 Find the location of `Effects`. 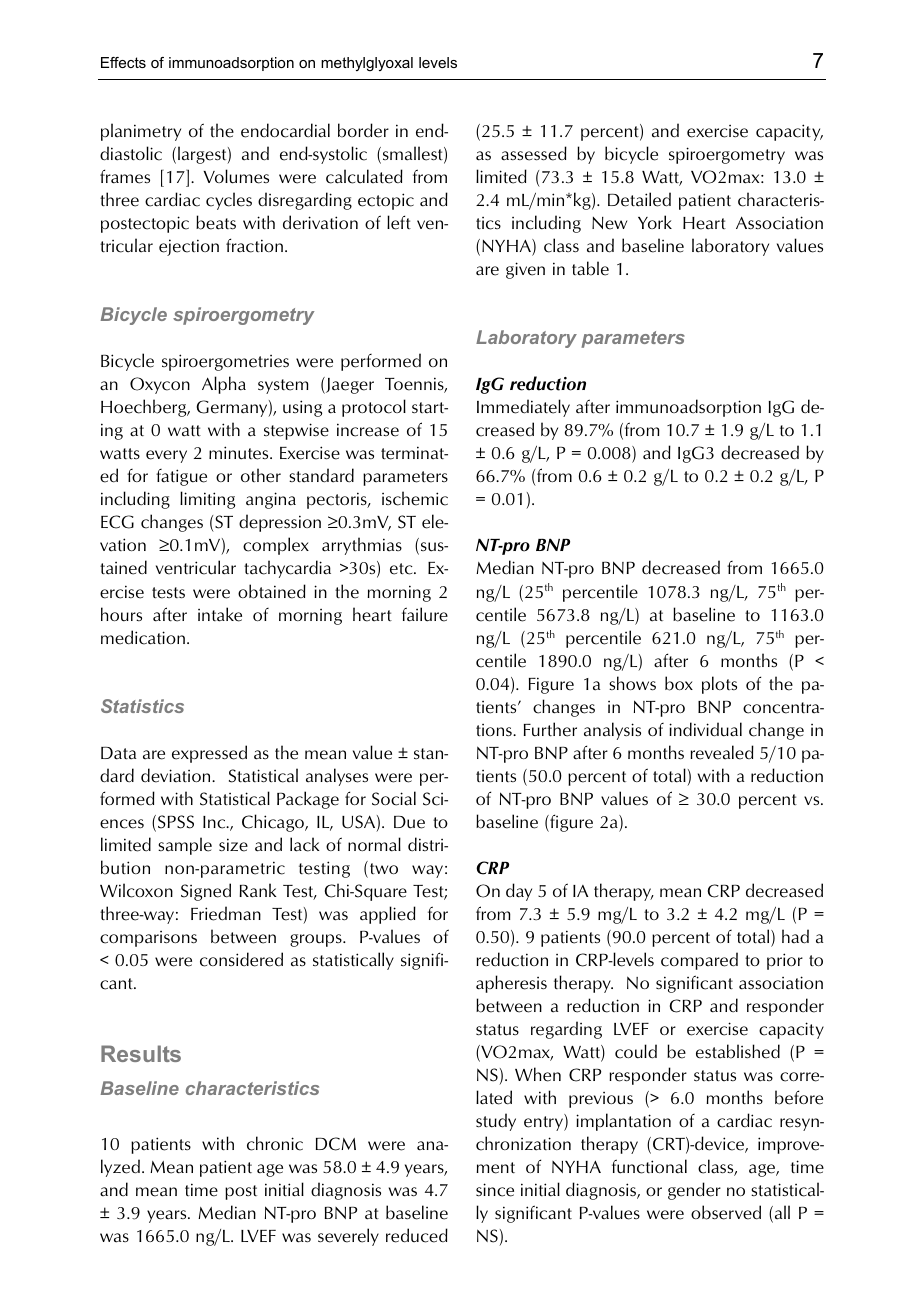

Effects is located at coordinates (123, 62).
